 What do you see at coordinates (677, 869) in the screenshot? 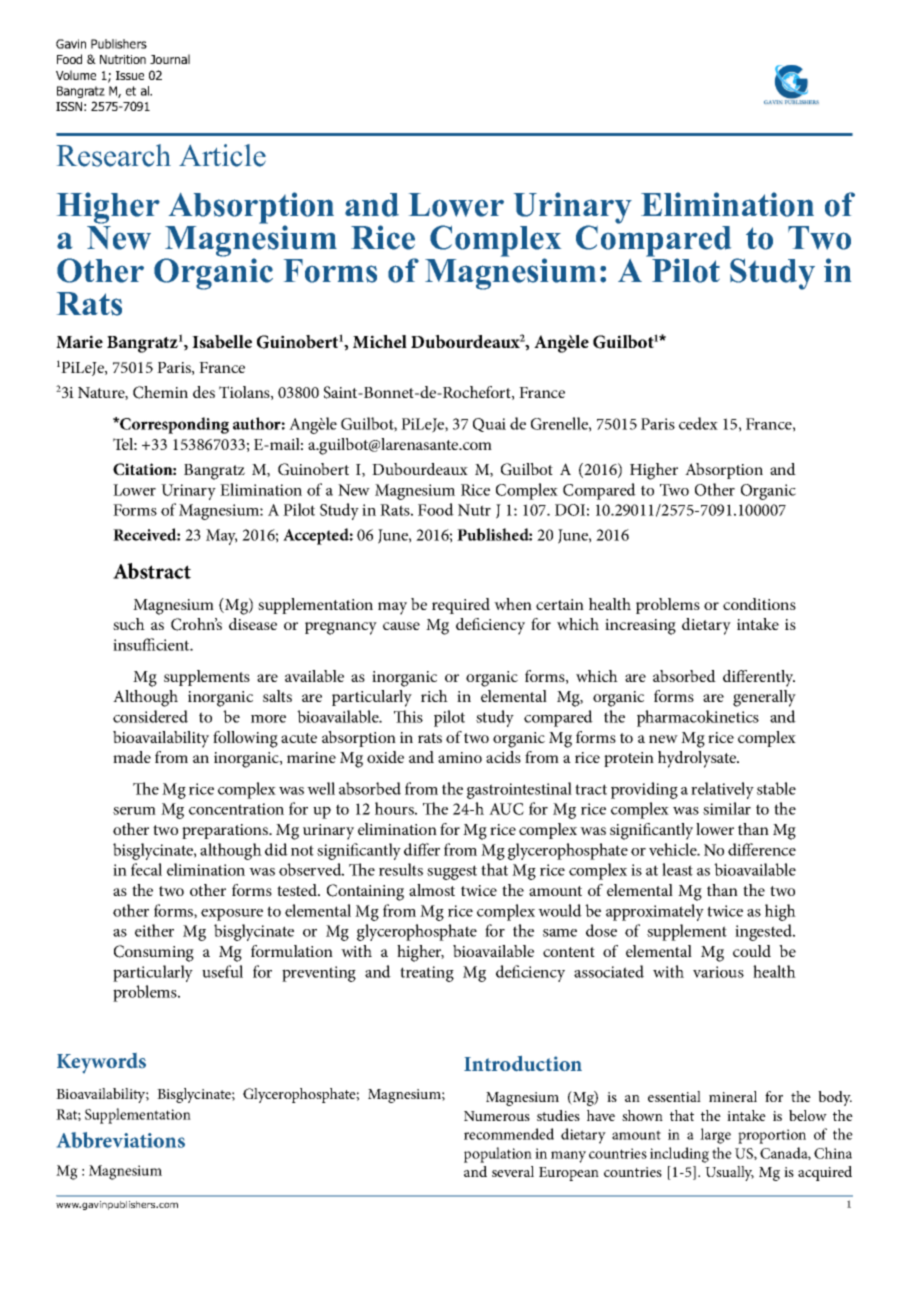
I see `least` at bounding box center [677, 869].
